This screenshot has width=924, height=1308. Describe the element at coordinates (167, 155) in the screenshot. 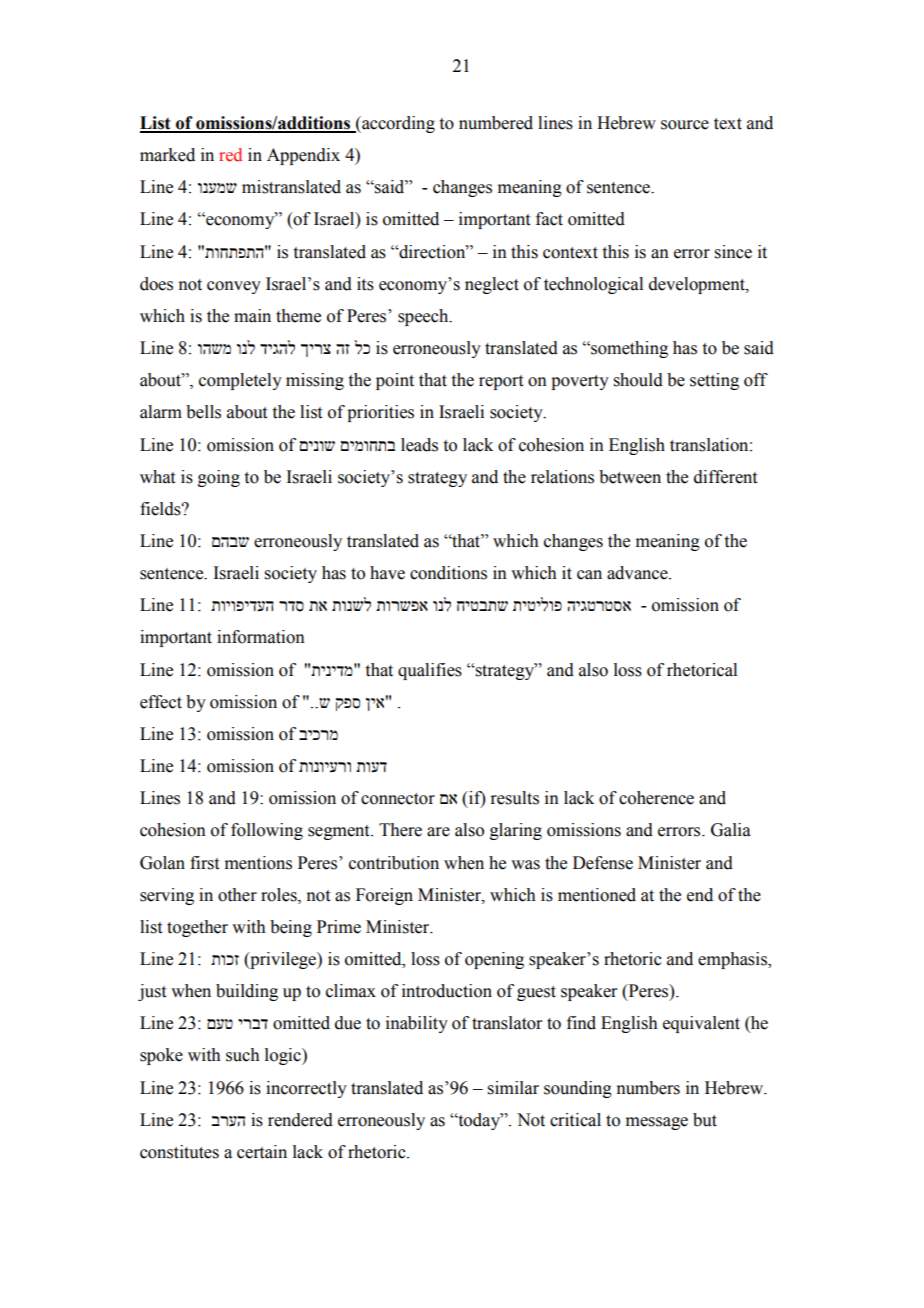

I see `marked` at that location.
